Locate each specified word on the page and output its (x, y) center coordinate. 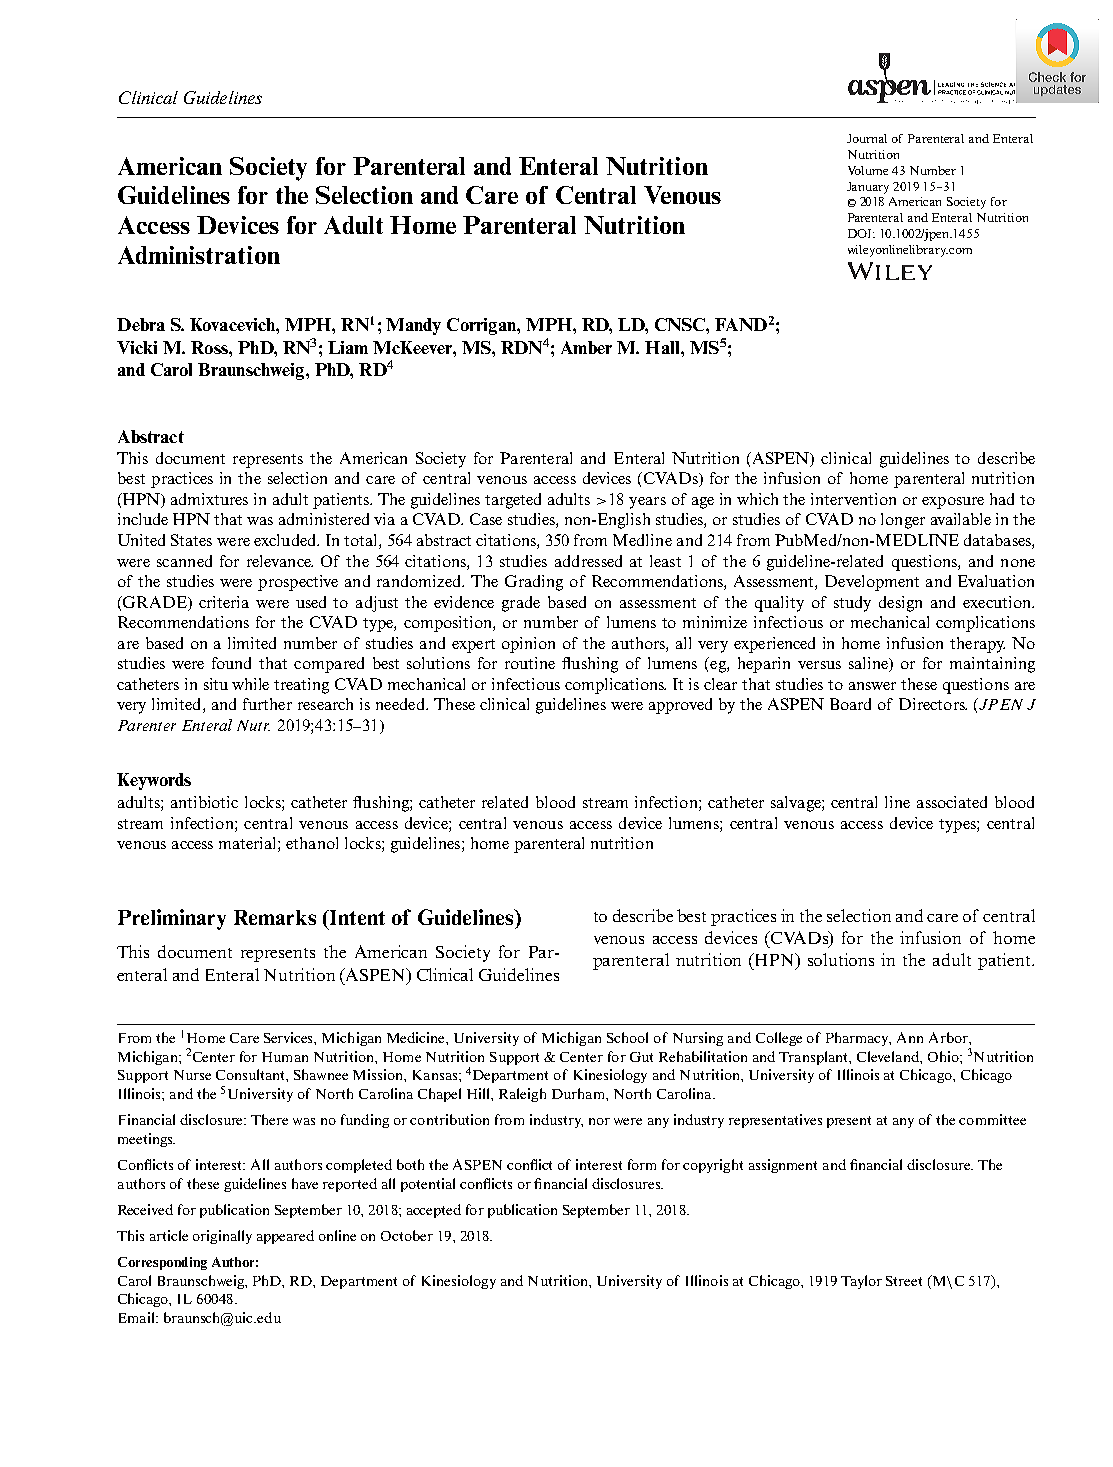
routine (530, 663)
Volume (868, 170)
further (267, 704)
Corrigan (482, 326)
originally (222, 1237)
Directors (933, 704)
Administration (199, 255)
